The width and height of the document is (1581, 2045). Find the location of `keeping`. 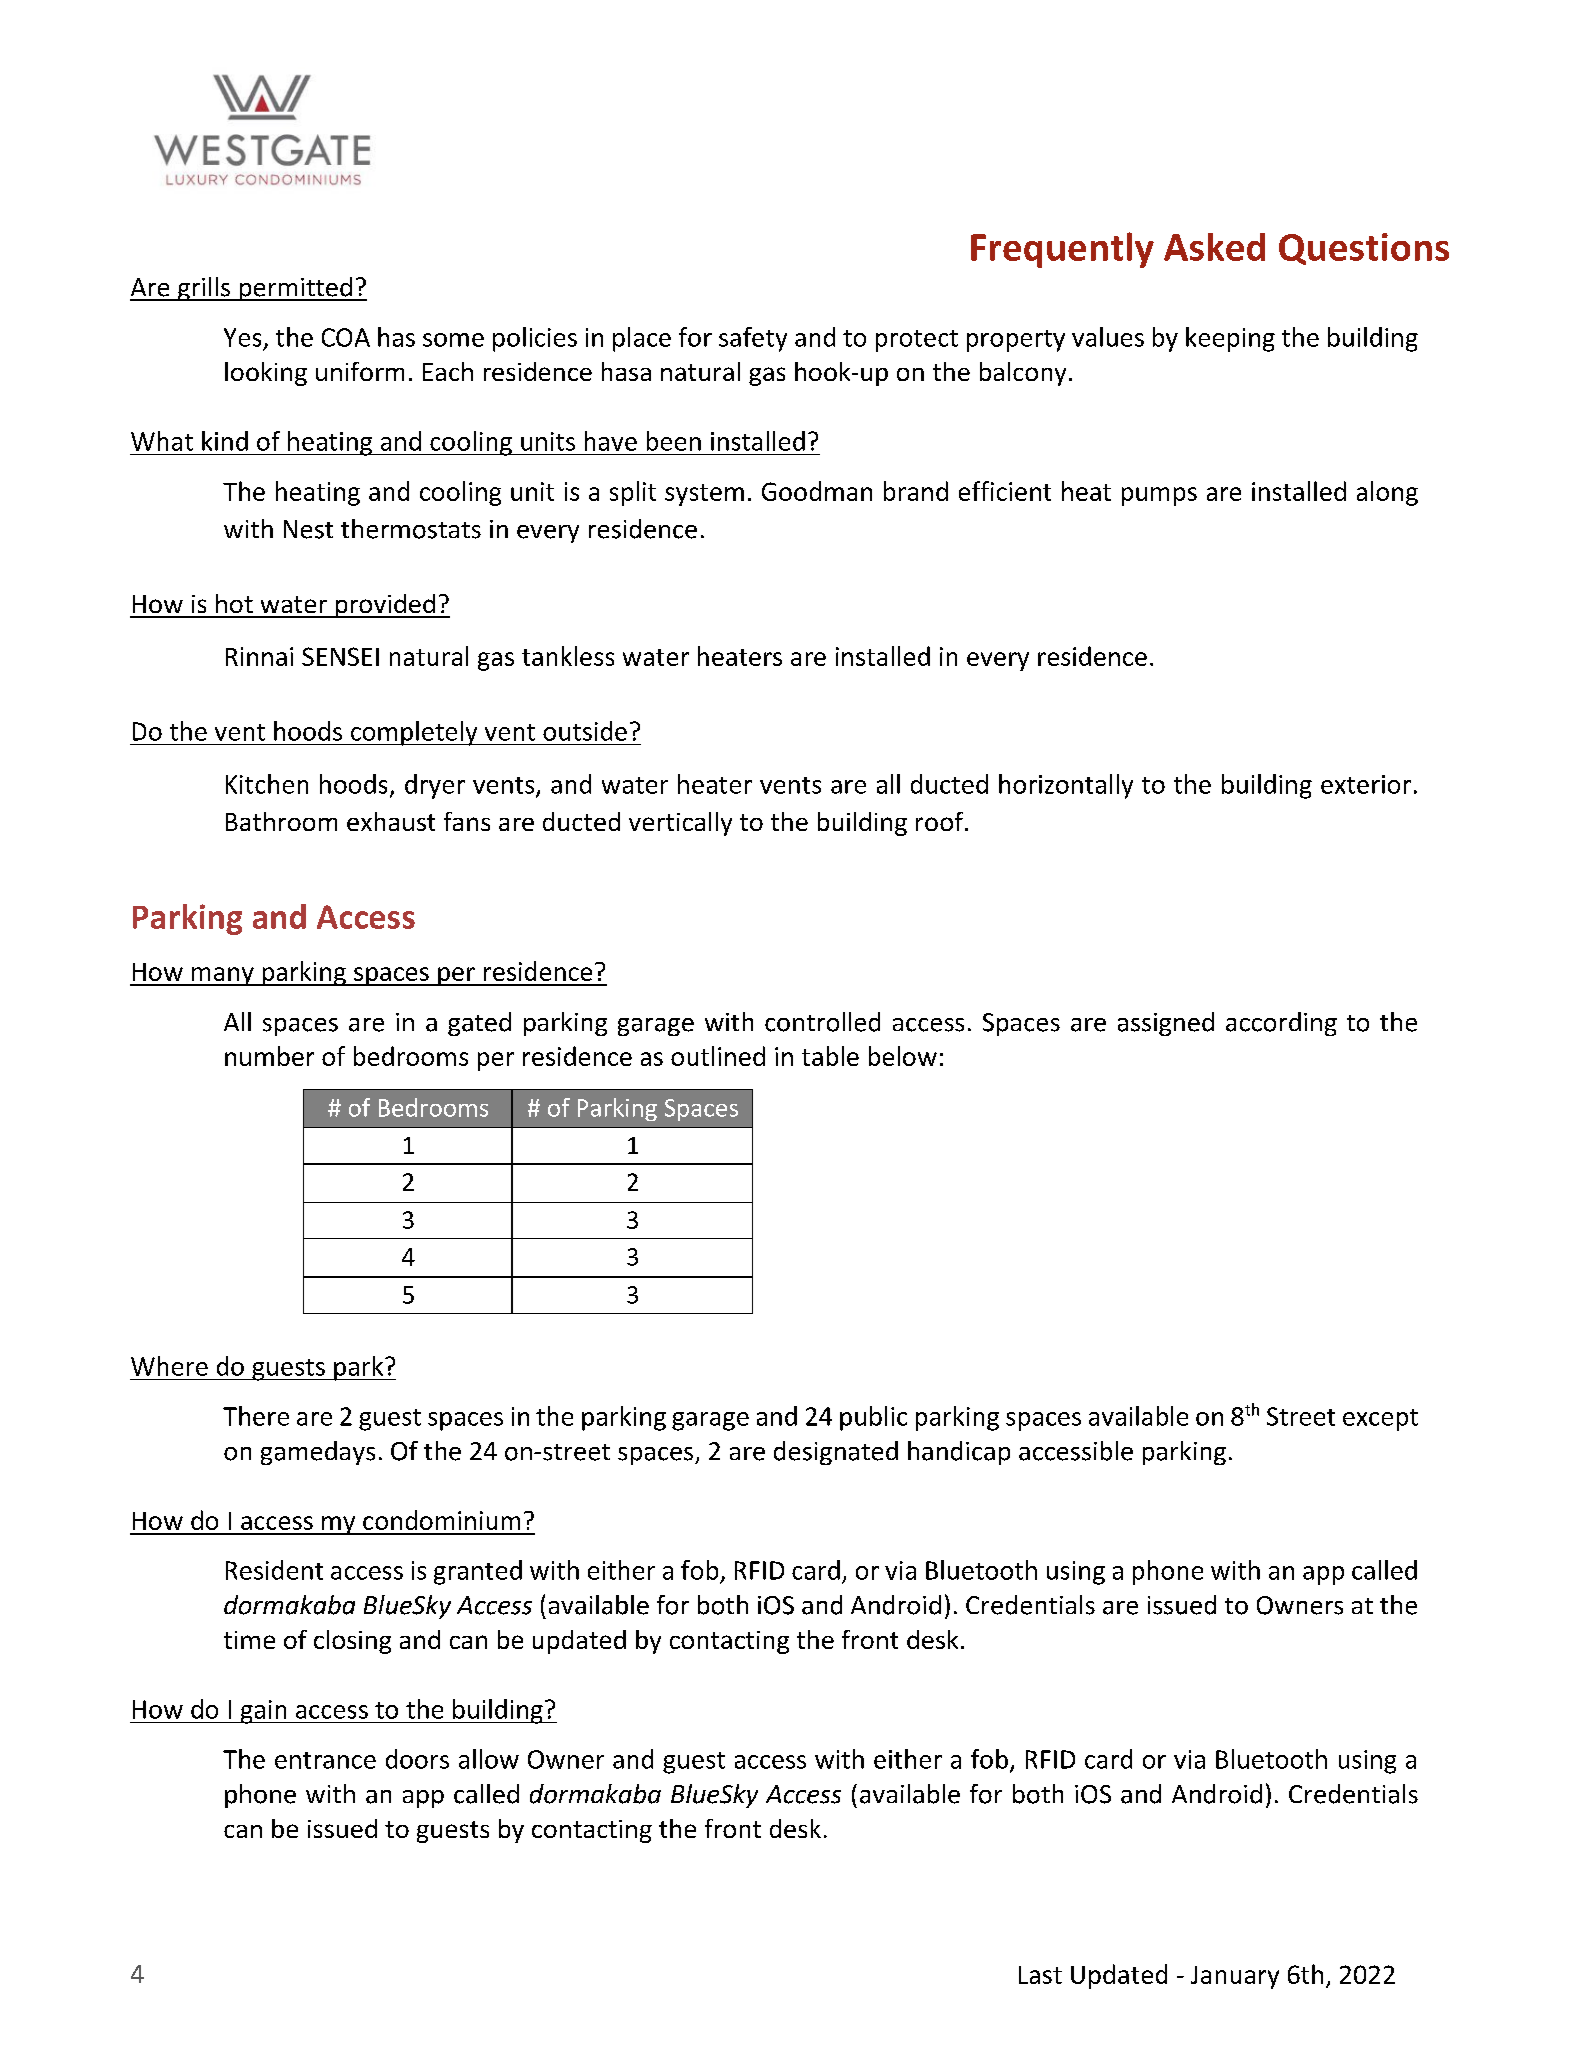

keeping is located at coordinates (1230, 339).
